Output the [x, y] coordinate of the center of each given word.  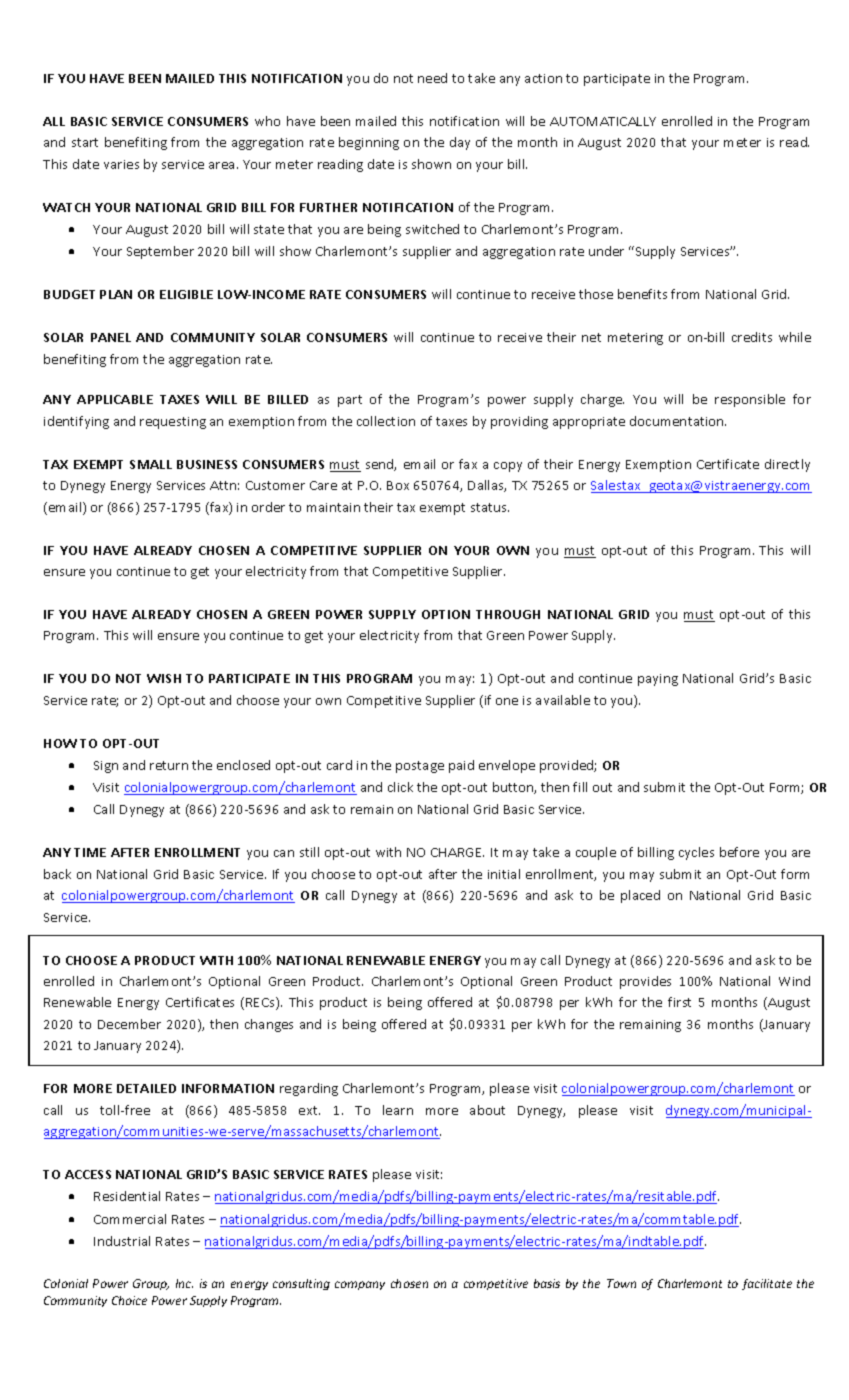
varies [121, 164]
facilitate [767, 1284]
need [432, 78]
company [360, 1285]
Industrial [122, 1241]
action [543, 78]
